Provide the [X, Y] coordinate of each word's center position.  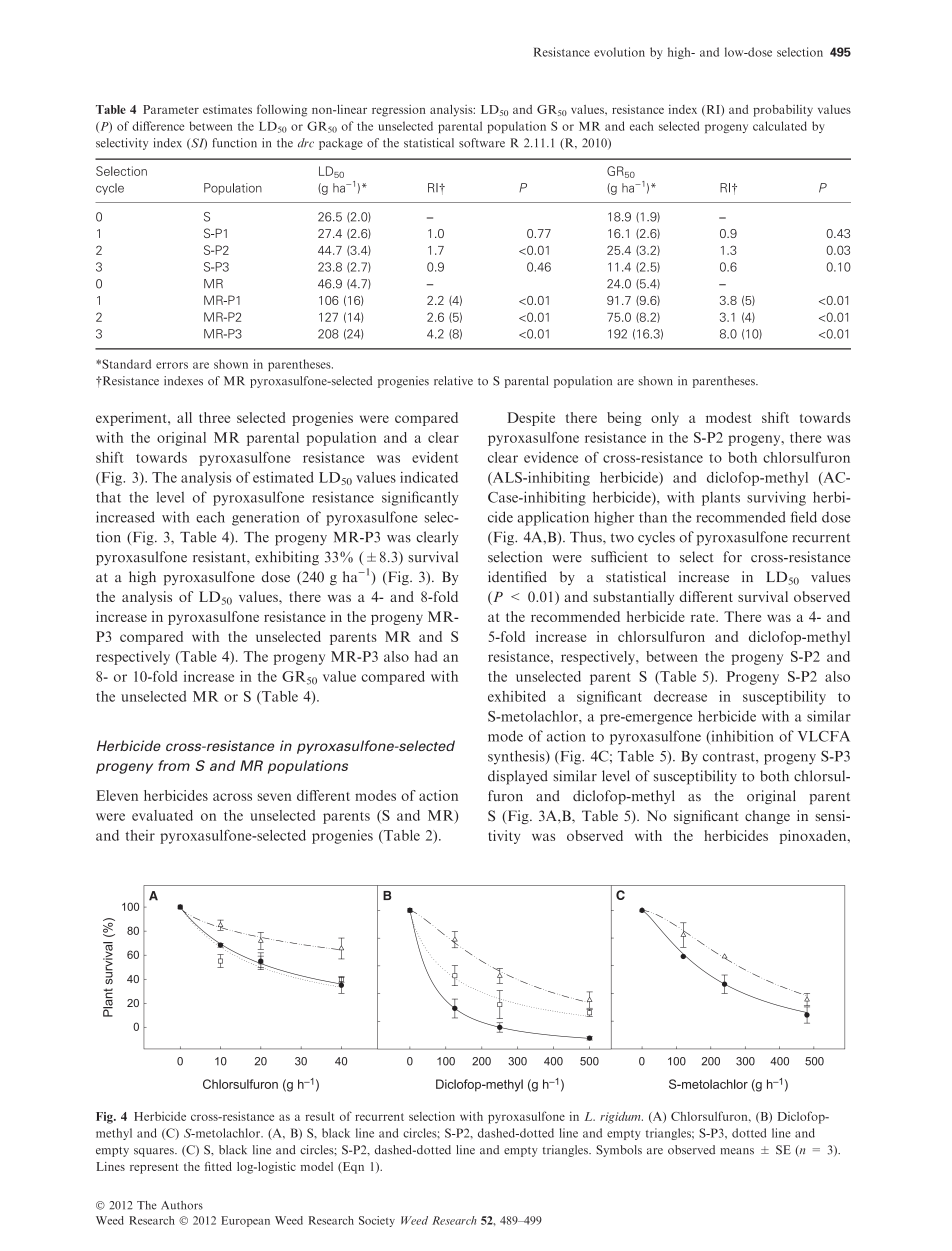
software [482, 143]
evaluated [162, 815]
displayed [518, 777]
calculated [780, 126]
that [108, 497]
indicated [429, 477]
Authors [182, 1205]
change [767, 817]
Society [377, 1221]
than [653, 517]
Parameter [171, 109]
